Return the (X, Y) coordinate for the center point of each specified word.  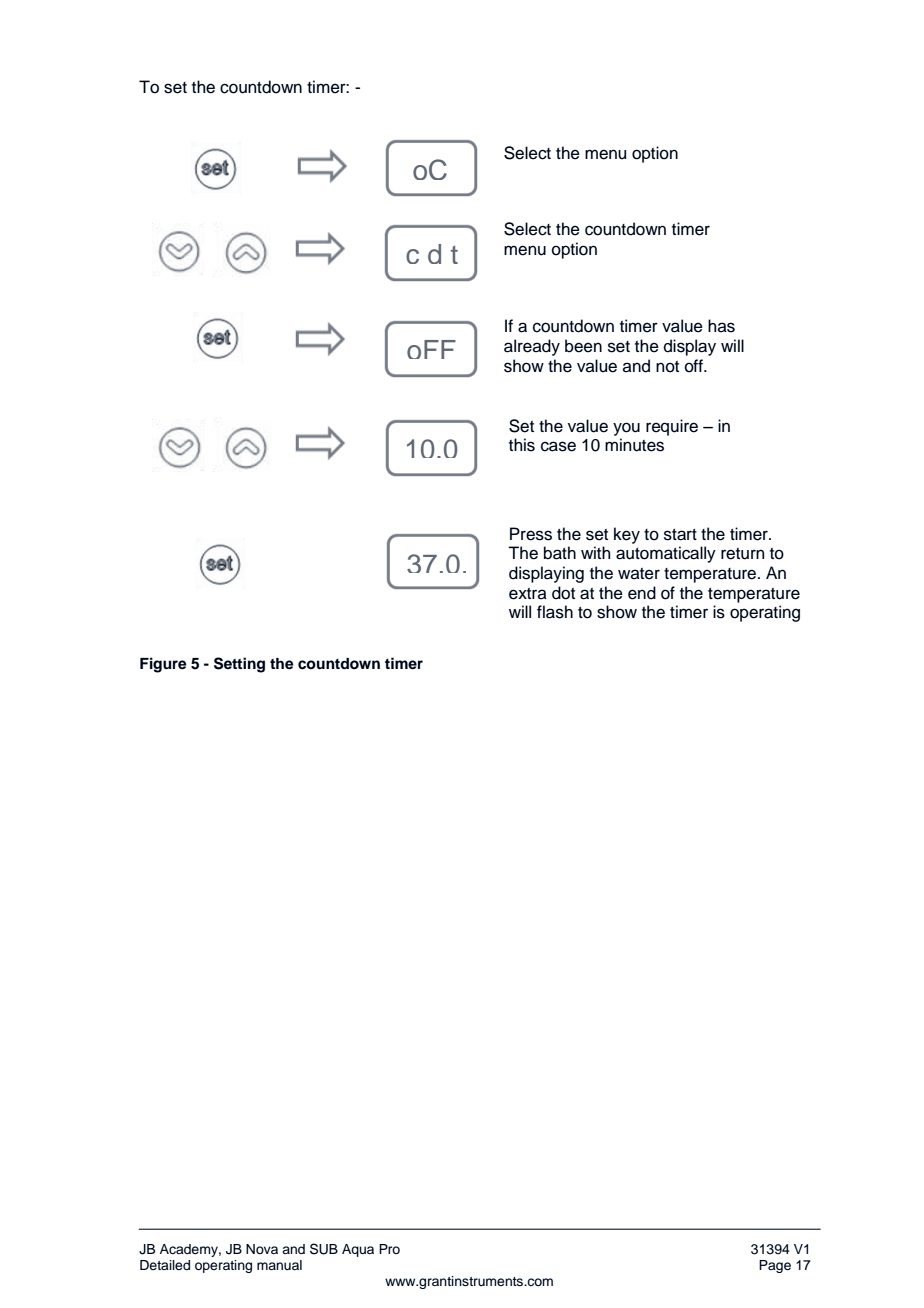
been (583, 346)
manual (279, 1265)
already (532, 347)
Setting (239, 665)
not (667, 367)
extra (528, 594)
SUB (324, 1249)
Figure (163, 665)
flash (555, 612)
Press (531, 534)
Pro (389, 1249)
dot (563, 593)
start (680, 535)
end (642, 593)
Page (775, 1266)
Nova (262, 1249)
